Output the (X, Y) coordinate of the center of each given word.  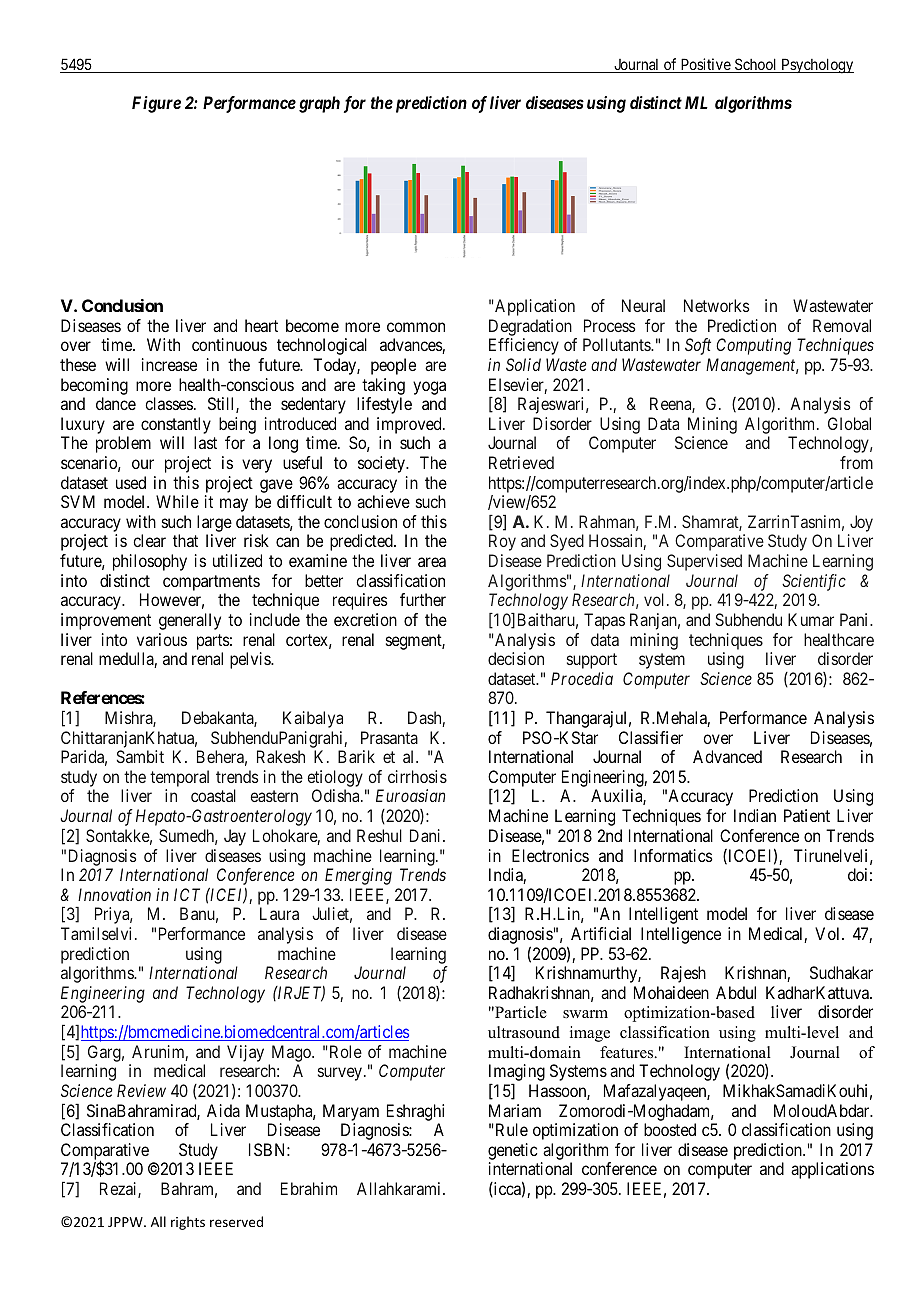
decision (516, 658)
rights (188, 1223)
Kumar (811, 619)
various (162, 639)
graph (319, 104)
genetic (512, 1153)
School (756, 65)
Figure (156, 104)
